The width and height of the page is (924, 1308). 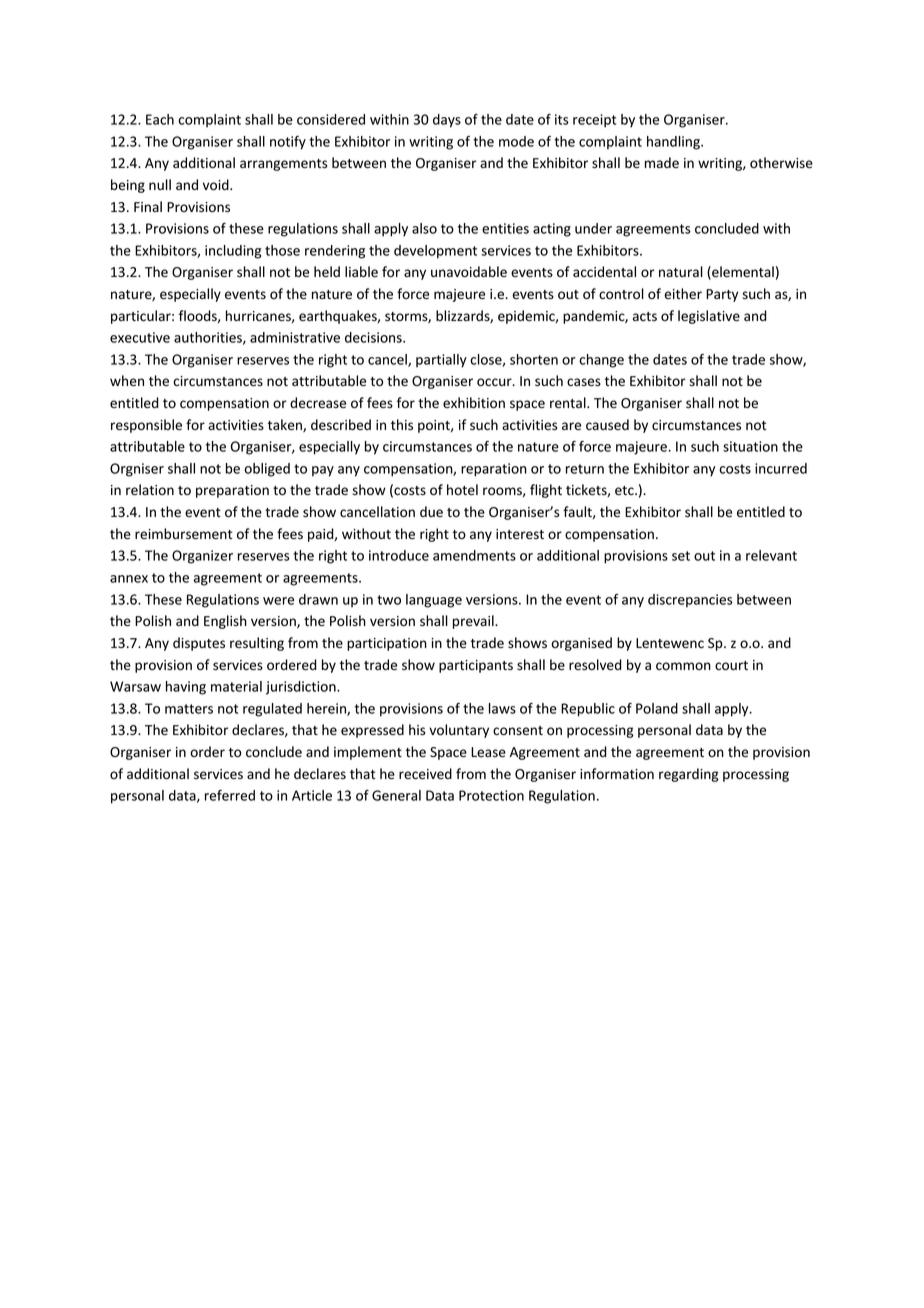 What do you see at coordinates (750, 446) in the page?
I see `situation` at bounding box center [750, 446].
